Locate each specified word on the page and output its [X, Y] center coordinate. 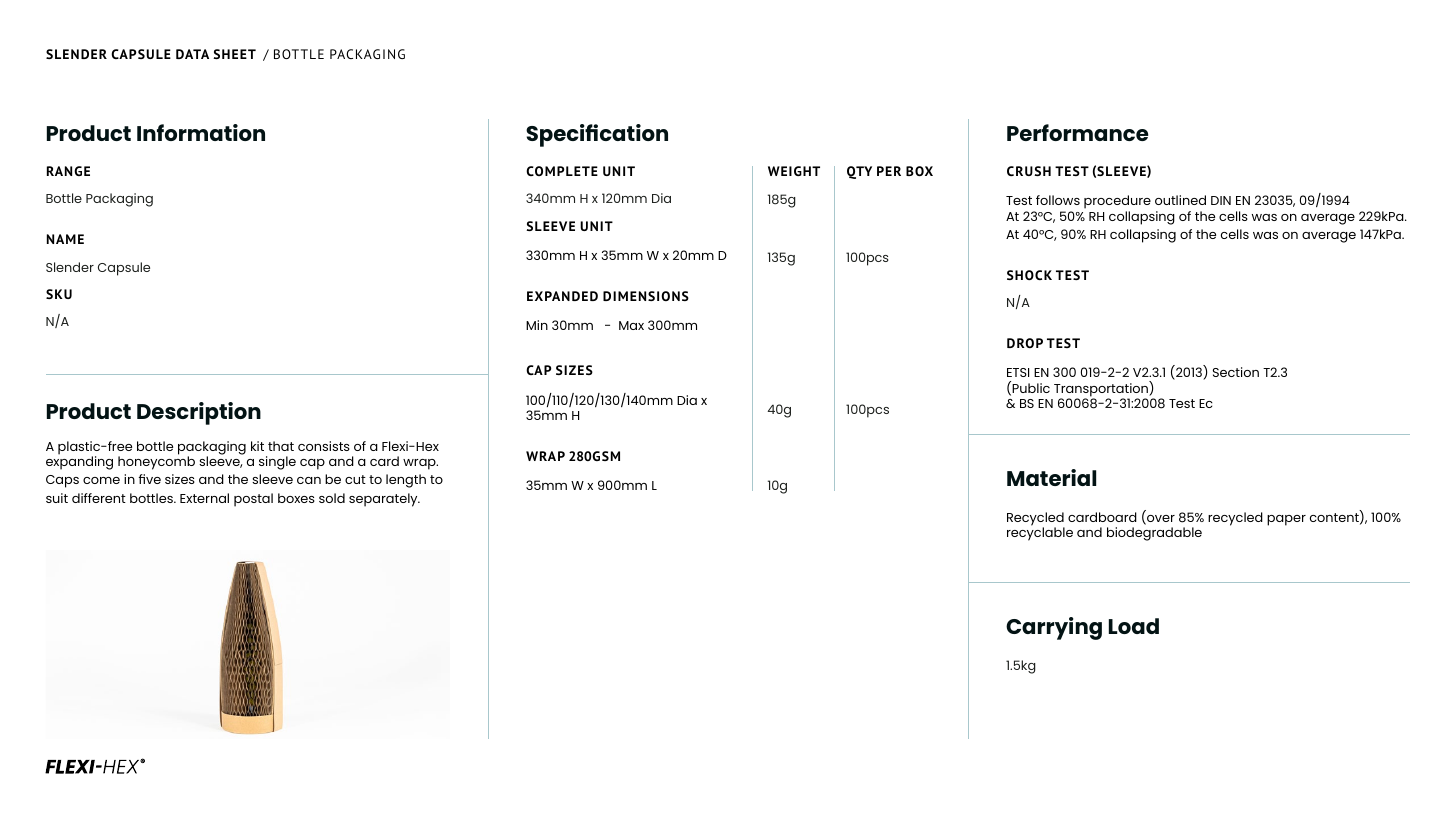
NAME [65, 239]
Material [1051, 477]
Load [1134, 626]
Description [199, 413]
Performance [1077, 132]
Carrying [1054, 628]
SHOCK [1029, 275]
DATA [192, 54]
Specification [597, 135]
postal [253, 500]
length [406, 481]
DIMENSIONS [646, 296]
